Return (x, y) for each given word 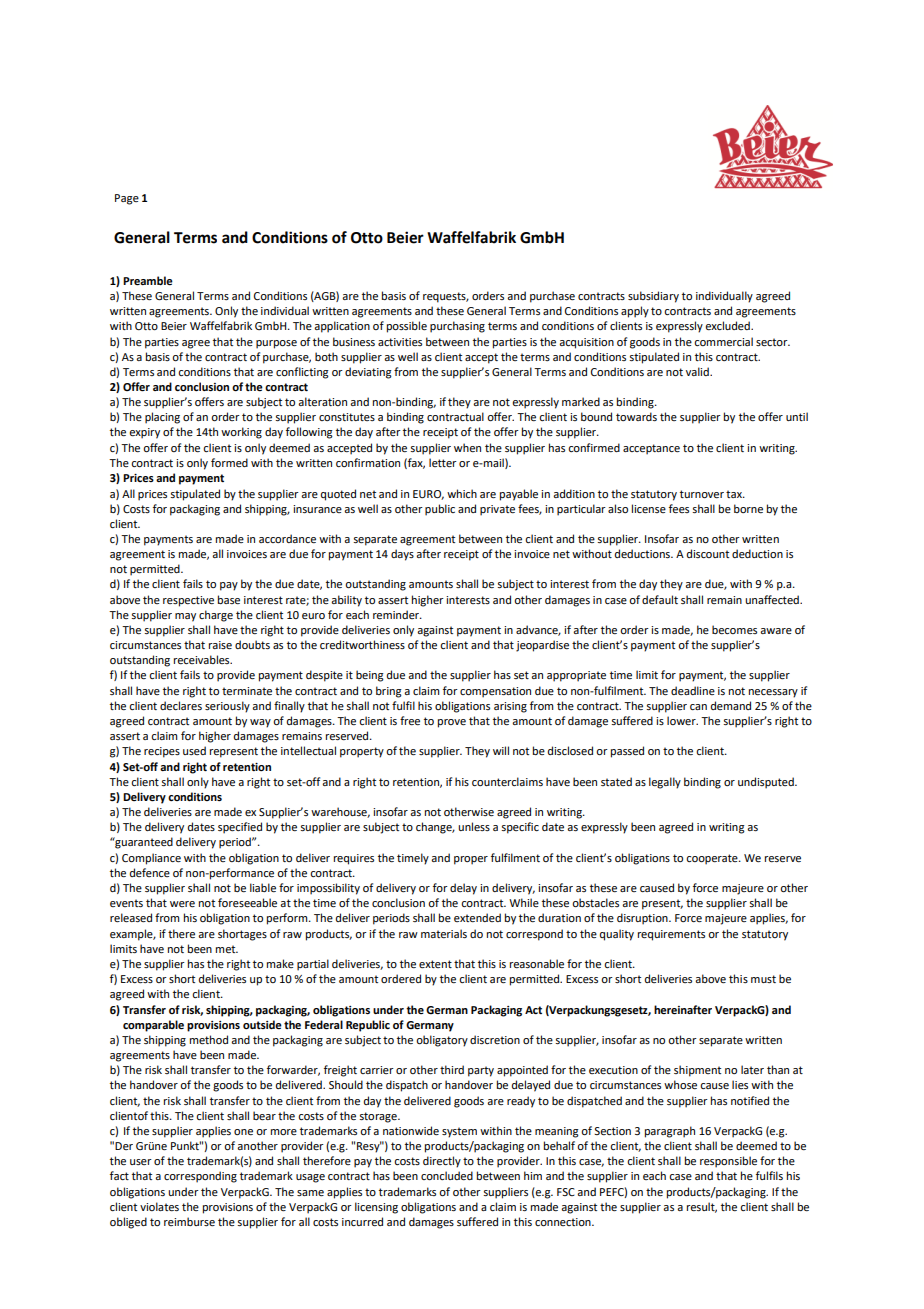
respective (188, 601)
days (402, 555)
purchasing (457, 327)
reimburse (189, 1221)
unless (474, 826)
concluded (447, 1175)
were (182, 904)
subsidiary (653, 297)
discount (708, 553)
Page (127, 199)
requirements (671, 935)
